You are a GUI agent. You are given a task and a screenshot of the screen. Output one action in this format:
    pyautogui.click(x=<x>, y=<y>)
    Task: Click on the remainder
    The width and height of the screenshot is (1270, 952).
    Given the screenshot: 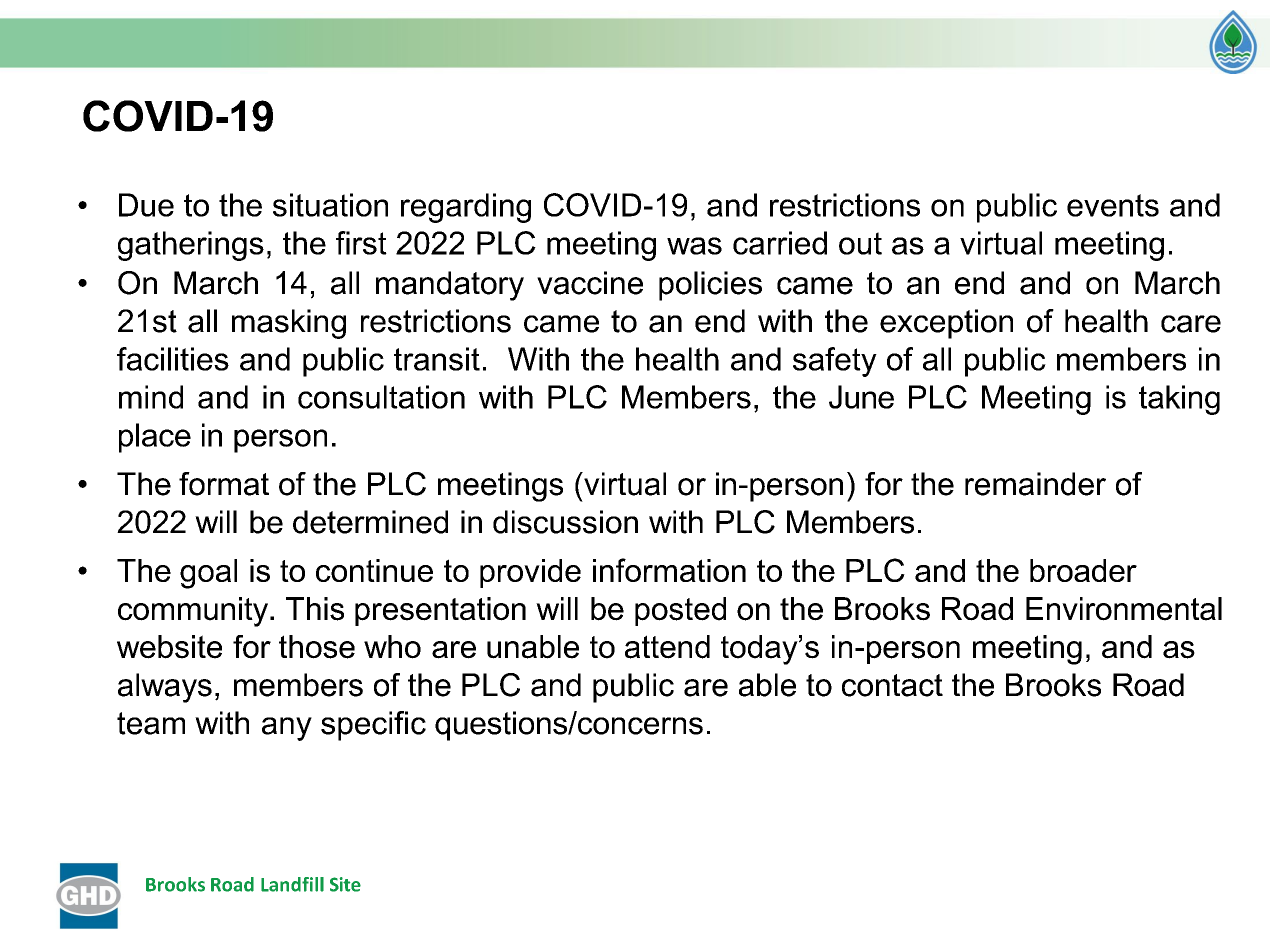 What is the action you would take?
    pyautogui.click(x=1035, y=484)
